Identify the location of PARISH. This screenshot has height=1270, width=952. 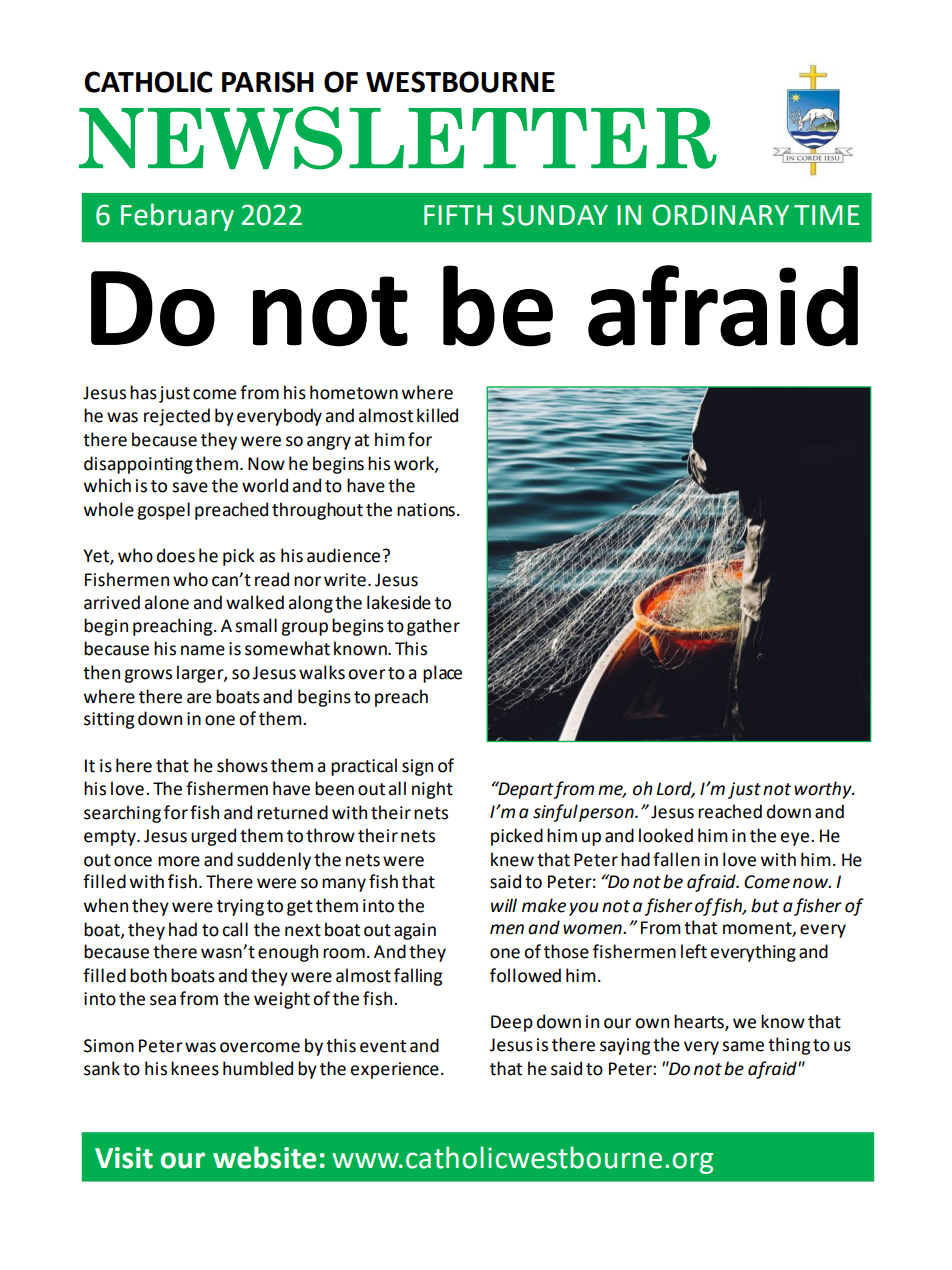
(268, 82).
